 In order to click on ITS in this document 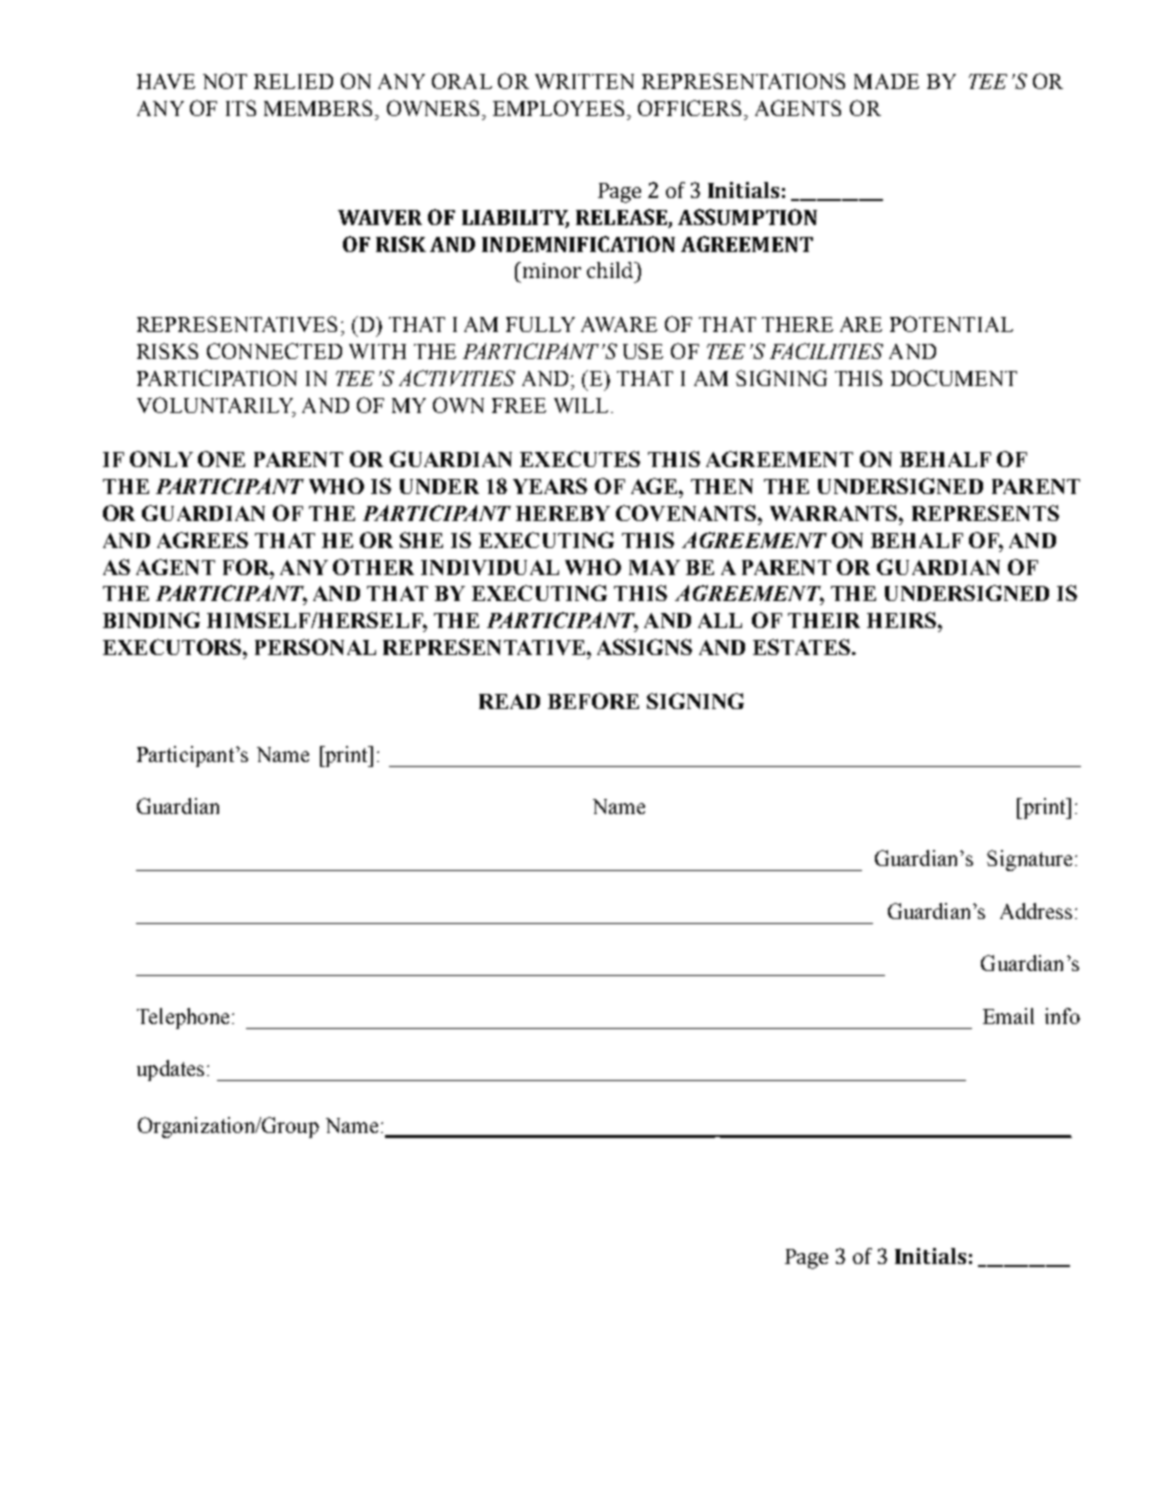, I will do `click(241, 108)`.
